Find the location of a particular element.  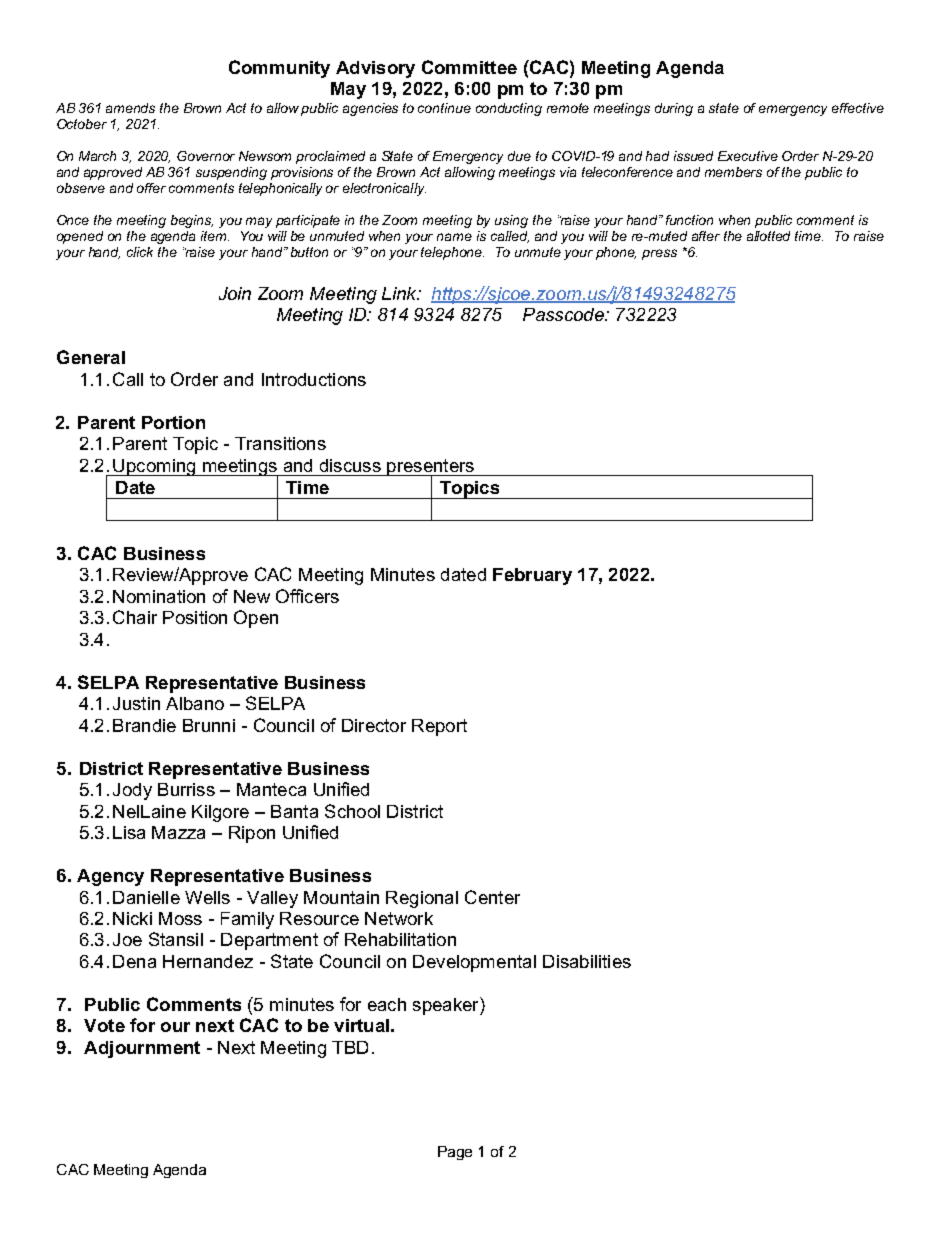

Executive is located at coordinates (748, 156).
